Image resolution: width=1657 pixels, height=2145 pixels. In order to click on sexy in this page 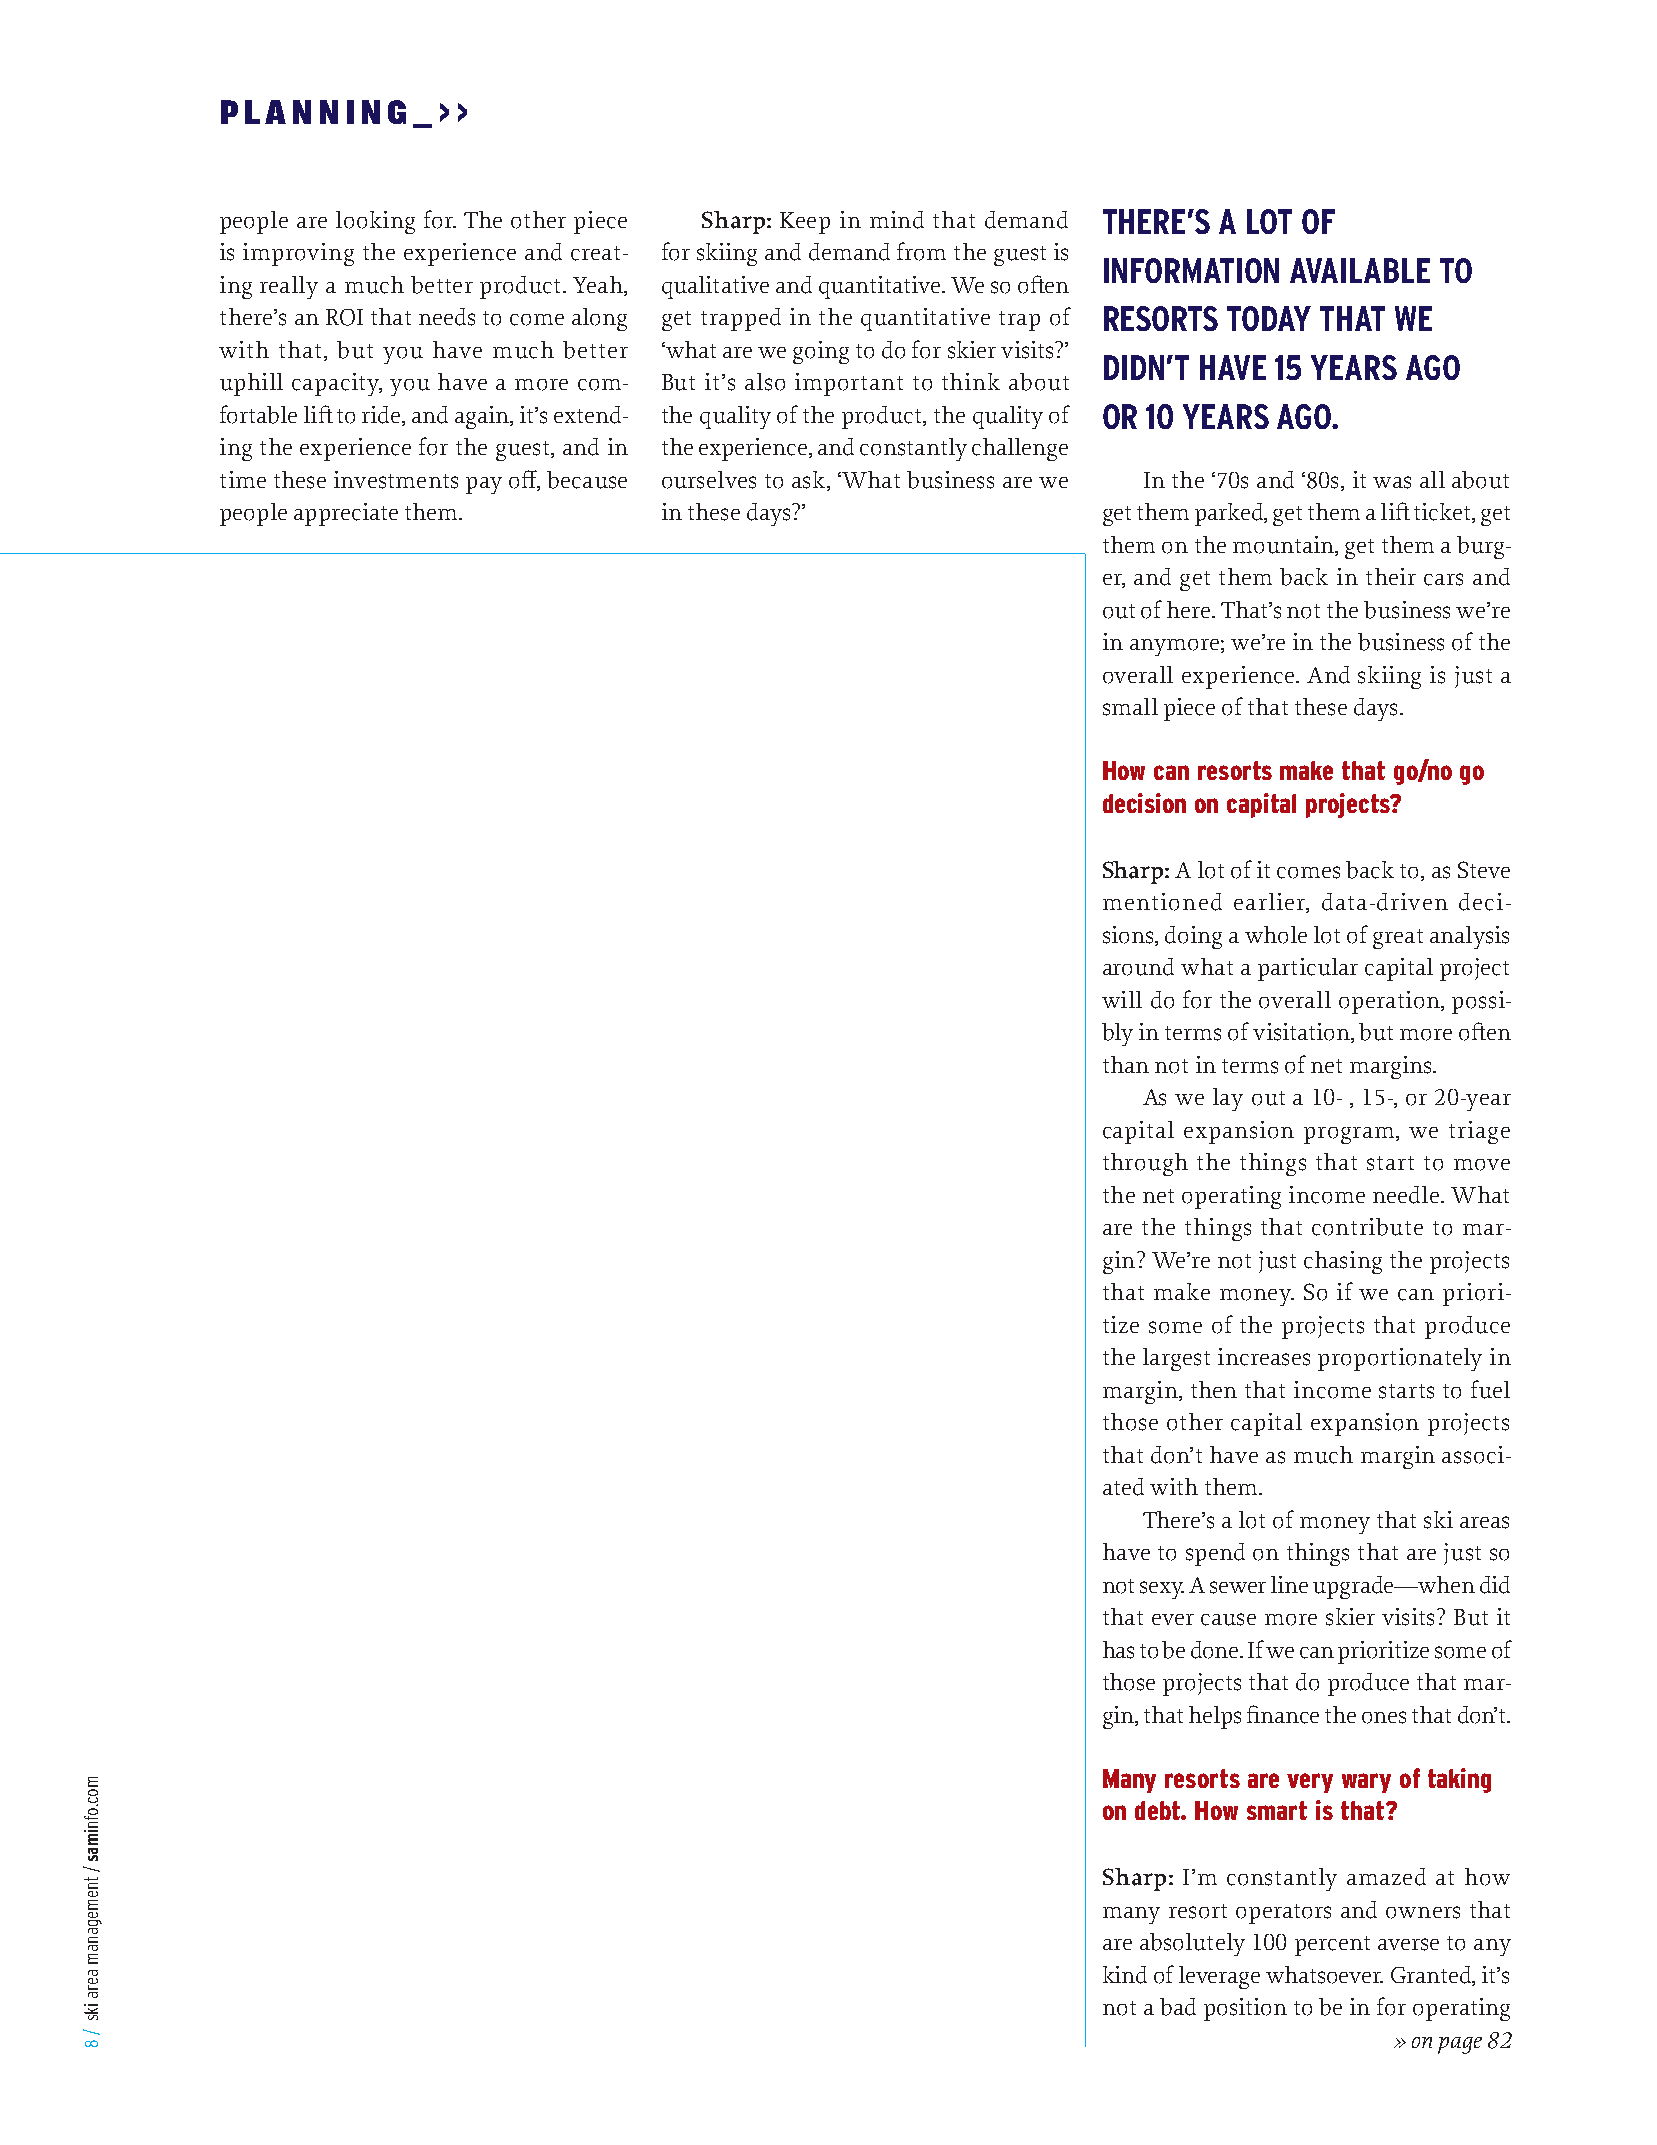, I will do `click(1162, 1590)`.
